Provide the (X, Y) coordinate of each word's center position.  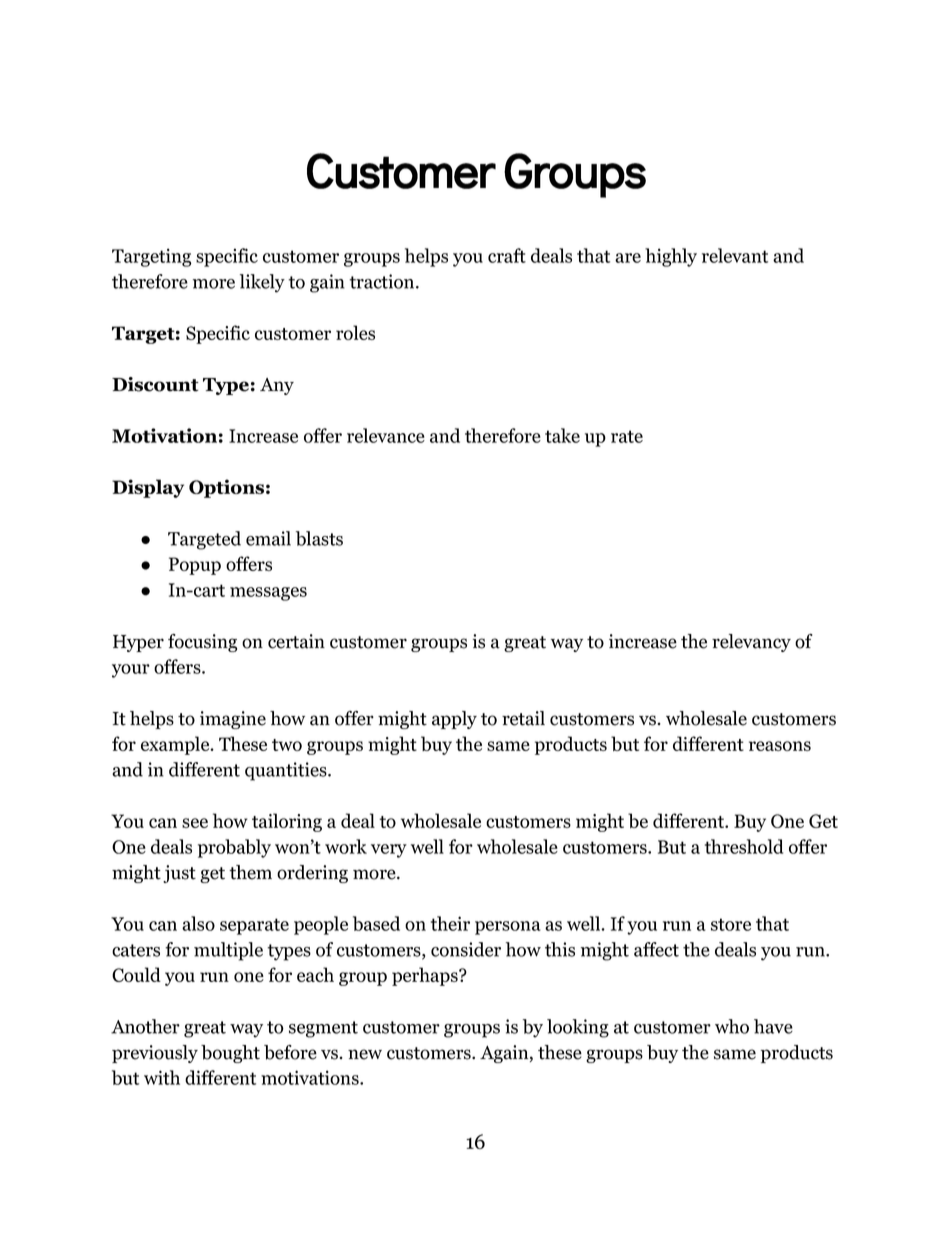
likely (262, 283)
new (365, 1054)
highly (671, 257)
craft (507, 255)
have (773, 1026)
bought (230, 1054)
